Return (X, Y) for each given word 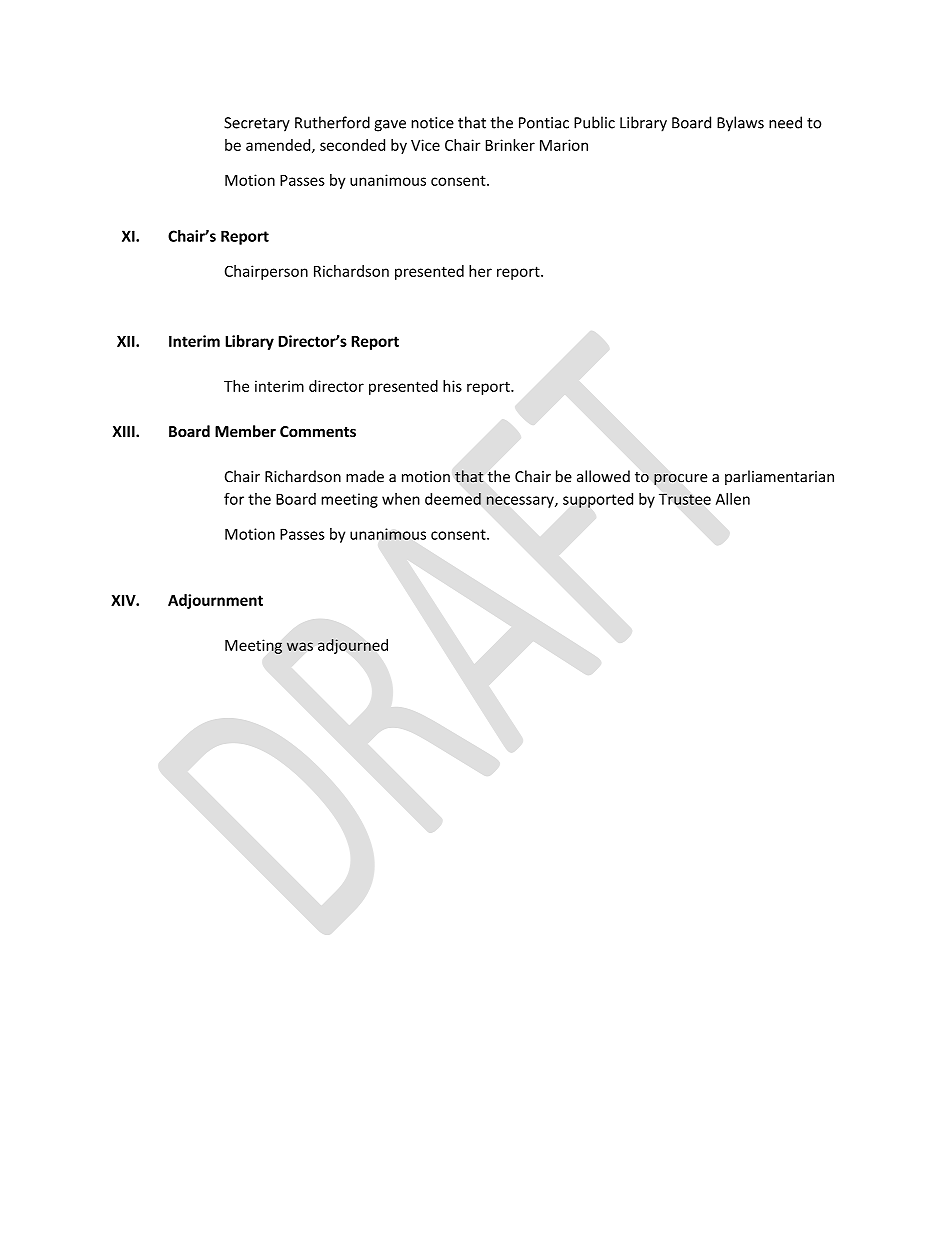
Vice (425, 145)
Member (245, 431)
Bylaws (740, 124)
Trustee (685, 499)
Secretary (257, 124)
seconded (352, 145)
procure (681, 480)
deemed (453, 499)
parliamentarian (779, 477)
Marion (564, 145)
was (300, 646)
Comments (318, 431)
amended (279, 146)
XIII (124, 431)
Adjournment (215, 601)
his (452, 386)
